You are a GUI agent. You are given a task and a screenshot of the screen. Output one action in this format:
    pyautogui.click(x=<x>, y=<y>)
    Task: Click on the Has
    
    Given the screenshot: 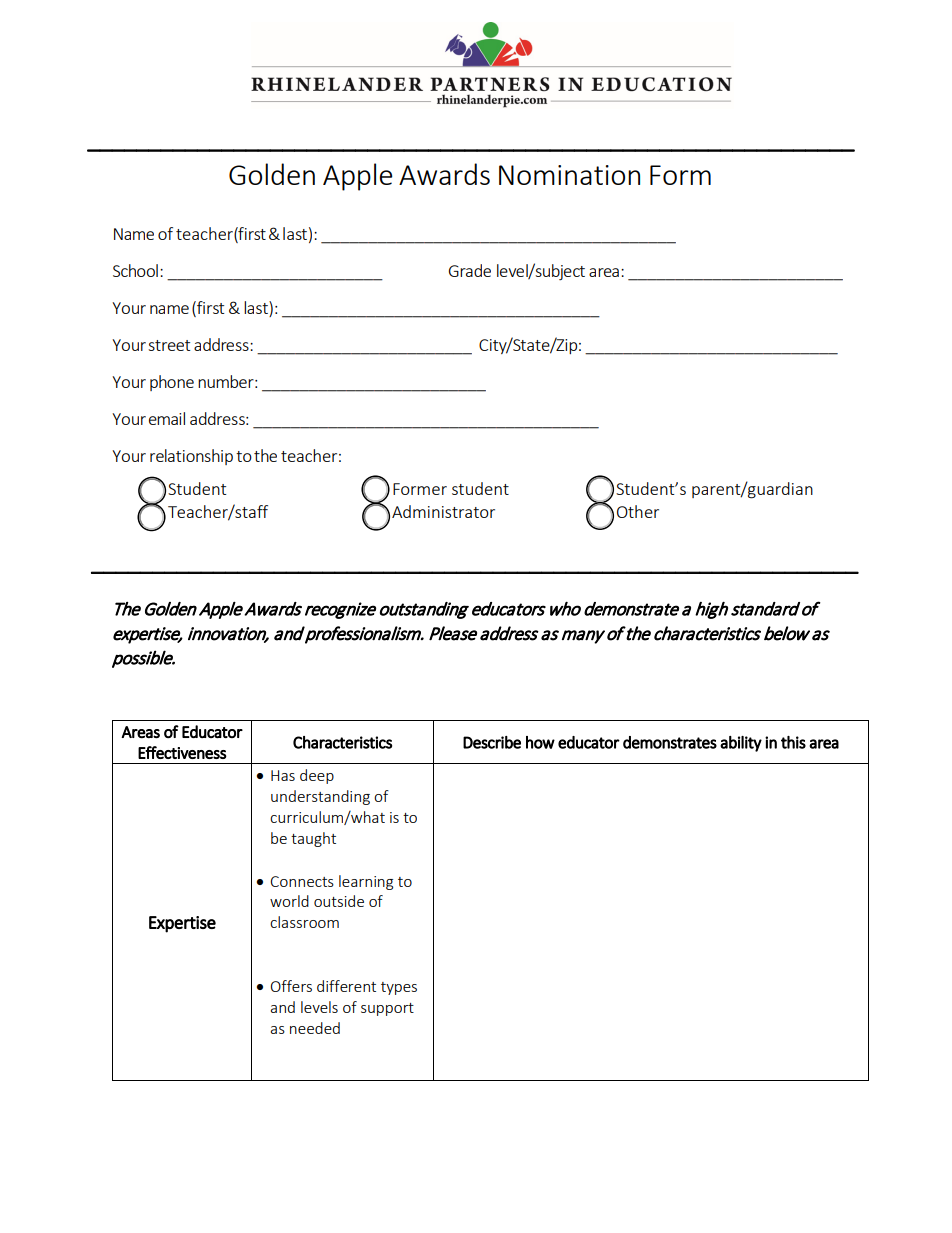 What is the action you would take?
    pyautogui.click(x=283, y=775)
